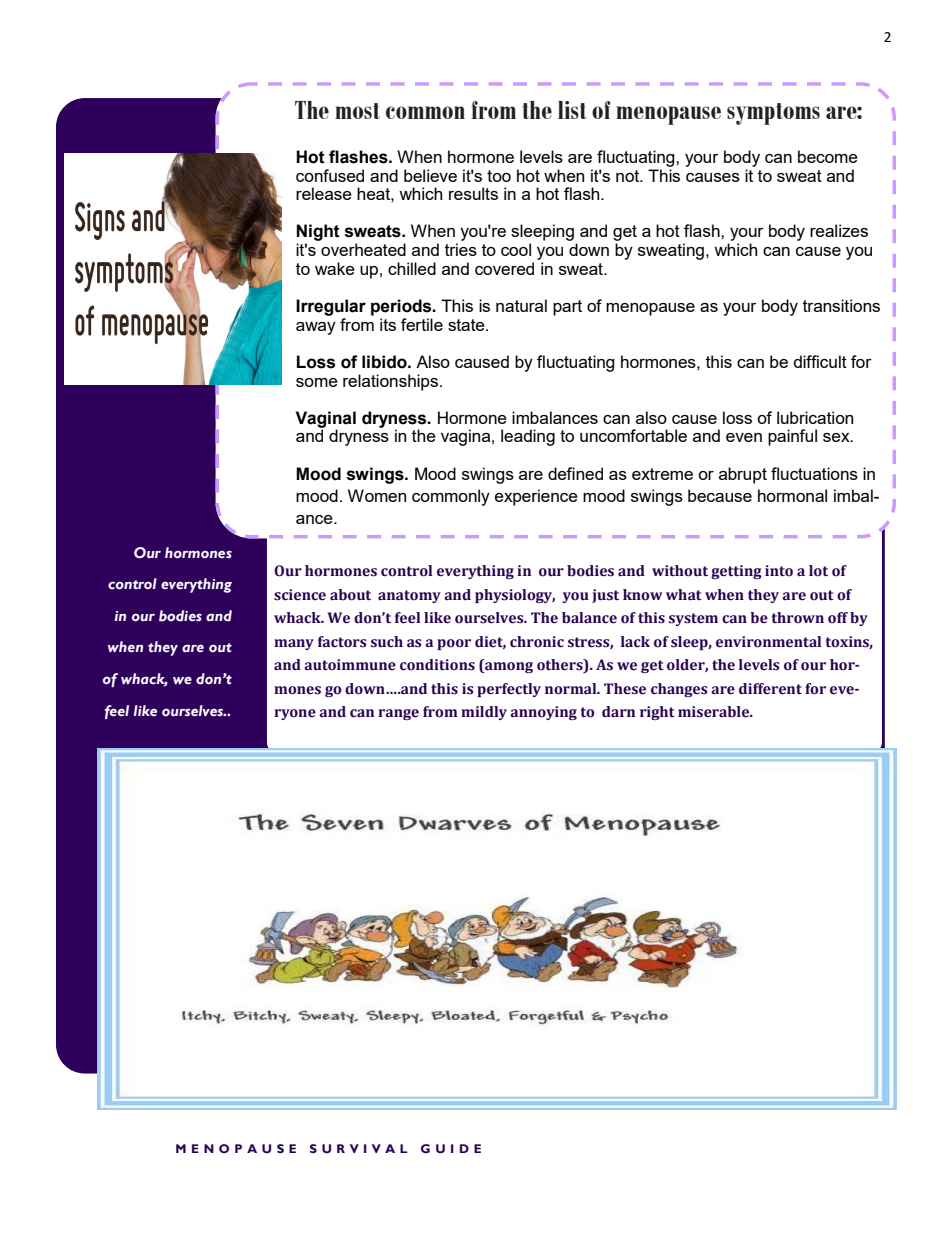  What do you see at coordinates (350, 595) in the image?
I see `about` at bounding box center [350, 595].
